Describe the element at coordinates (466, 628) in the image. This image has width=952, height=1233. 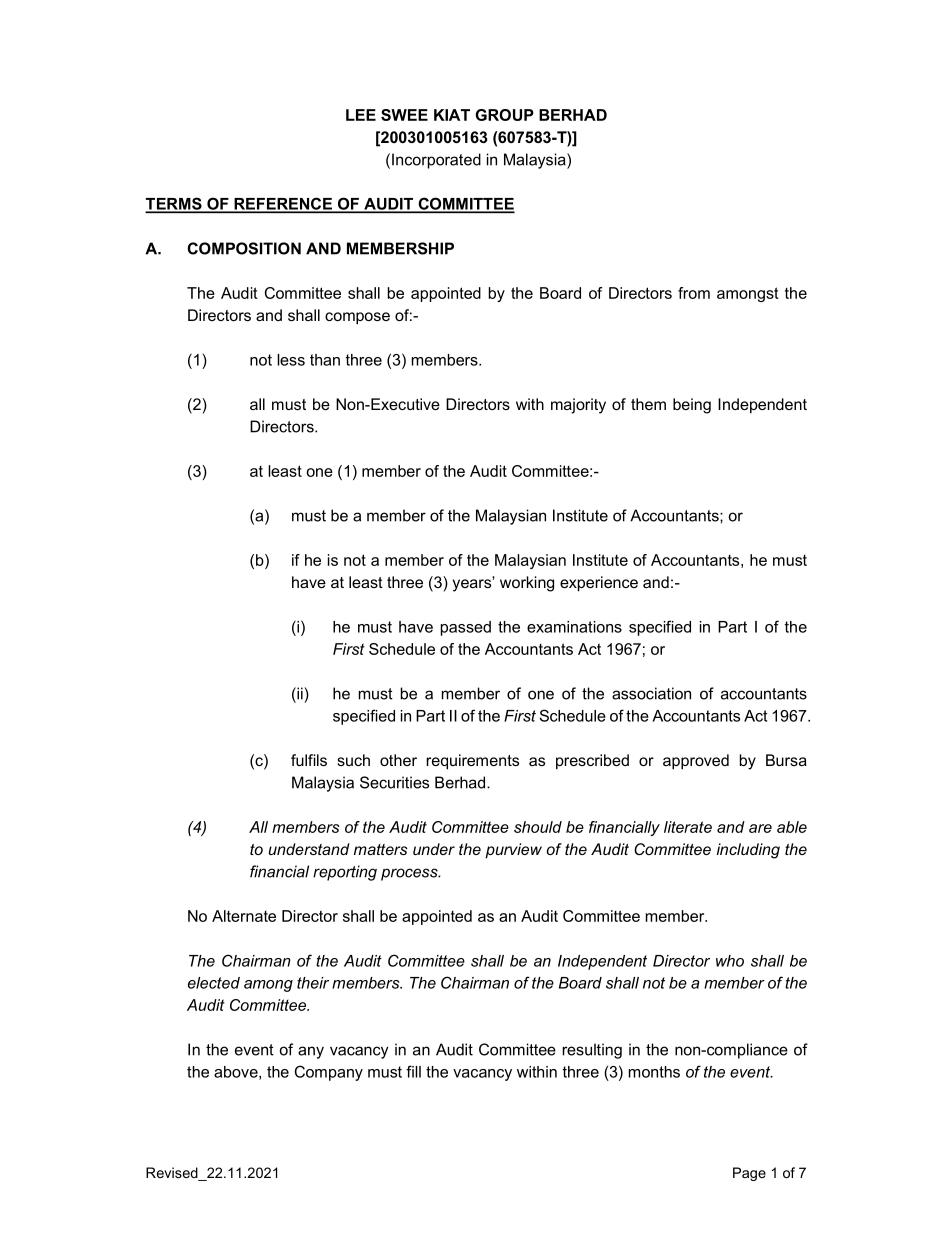
I see `passed` at that location.
